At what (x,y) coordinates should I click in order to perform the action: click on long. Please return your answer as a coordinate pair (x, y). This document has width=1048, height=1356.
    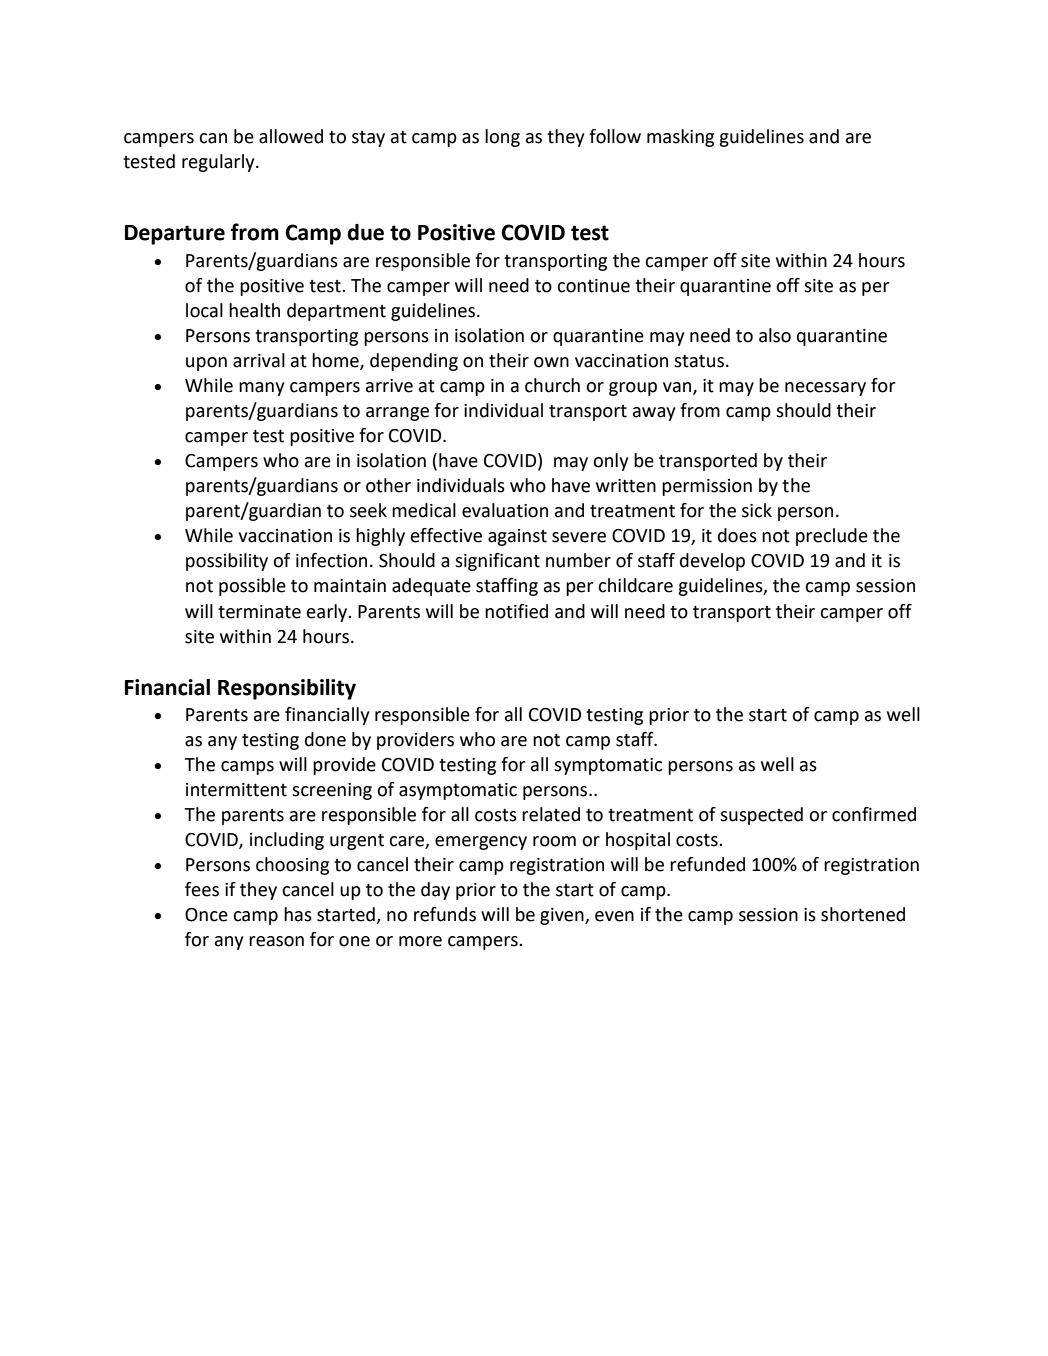
    Looking at the image, I should click on (502, 138).
